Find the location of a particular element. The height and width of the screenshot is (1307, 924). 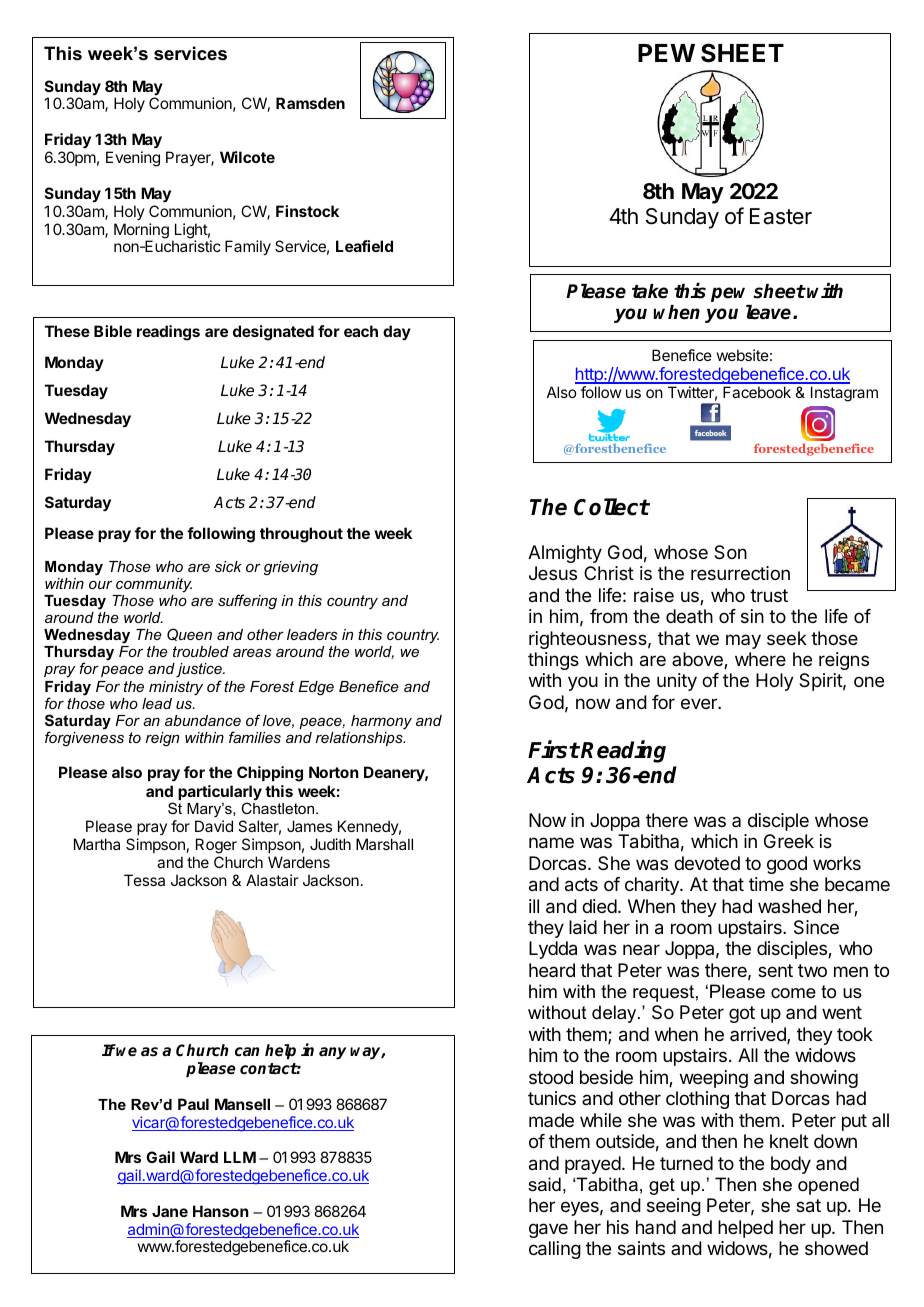

gave is located at coordinates (548, 1230).
